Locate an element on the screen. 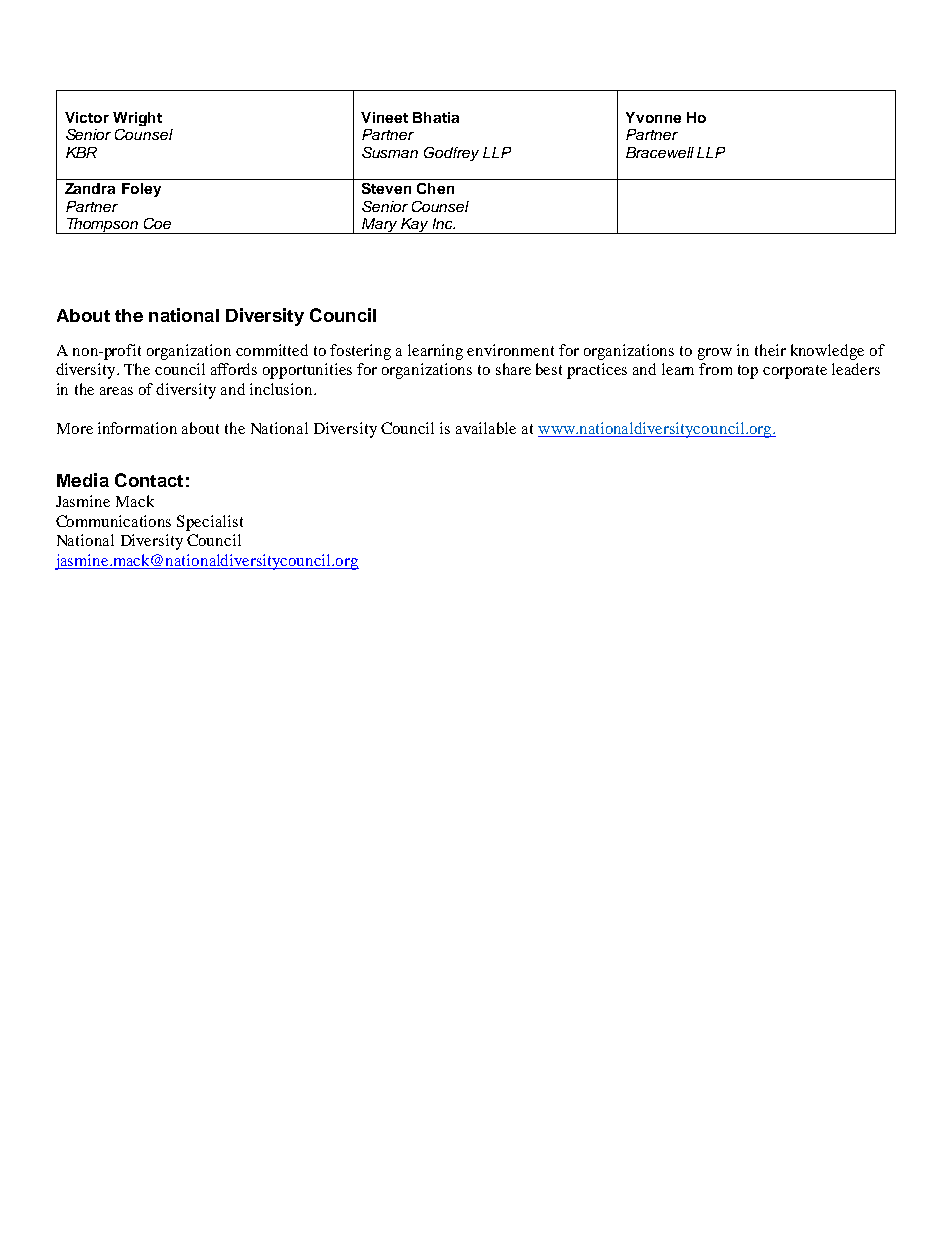  Wright is located at coordinates (137, 119).
